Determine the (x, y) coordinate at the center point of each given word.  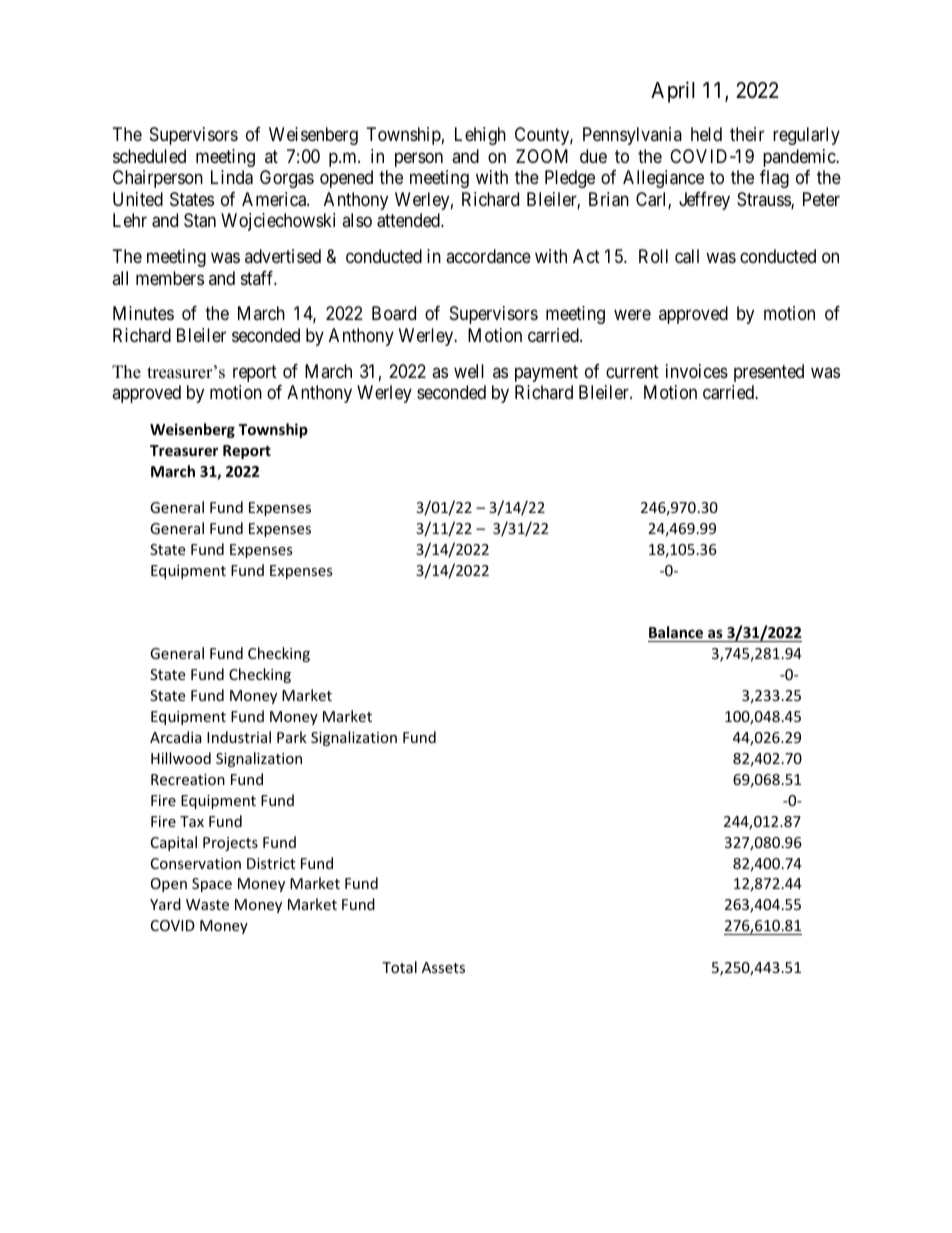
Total (399, 967)
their (747, 134)
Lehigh (480, 136)
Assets (443, 967)
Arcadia (176, 737)
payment (546, 373)
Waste (207, 904)
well (469, 371)
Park (292, 737)
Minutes (143, 313)
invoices (697, 371)
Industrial (239, 737)
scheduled (149, 156)
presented (769, 373)
